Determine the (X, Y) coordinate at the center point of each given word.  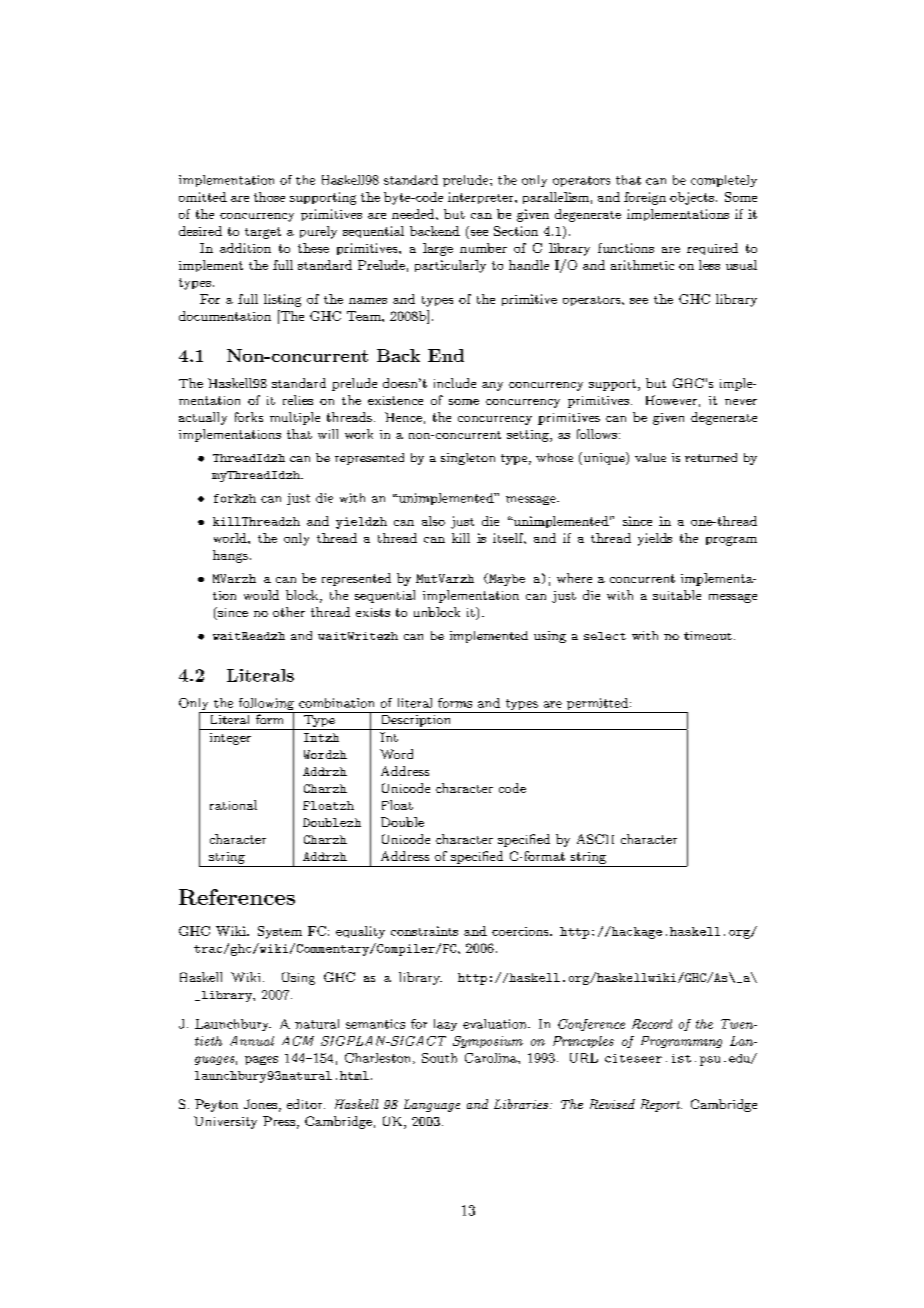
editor (306, 1104)
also (433, 521)
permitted (597, 705)
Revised (612, 1104)
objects (692, 198)
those (269, 197)
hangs (230, 556)
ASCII (595, 839)
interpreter (482, 198)
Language (432, 1105)
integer (230, 739)
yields (655, 539)
